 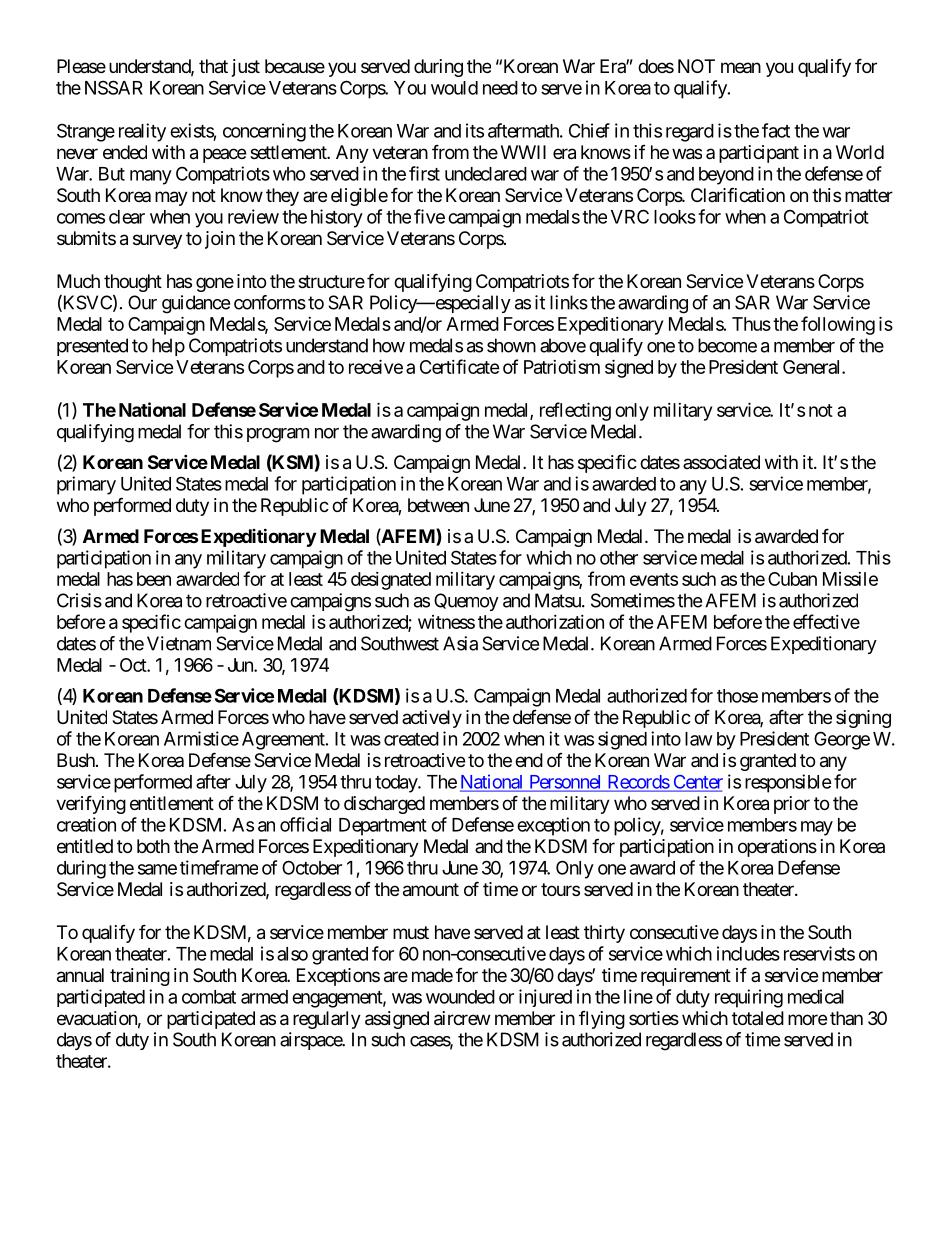 I want to click on mean, so click(x=741, y=67).
